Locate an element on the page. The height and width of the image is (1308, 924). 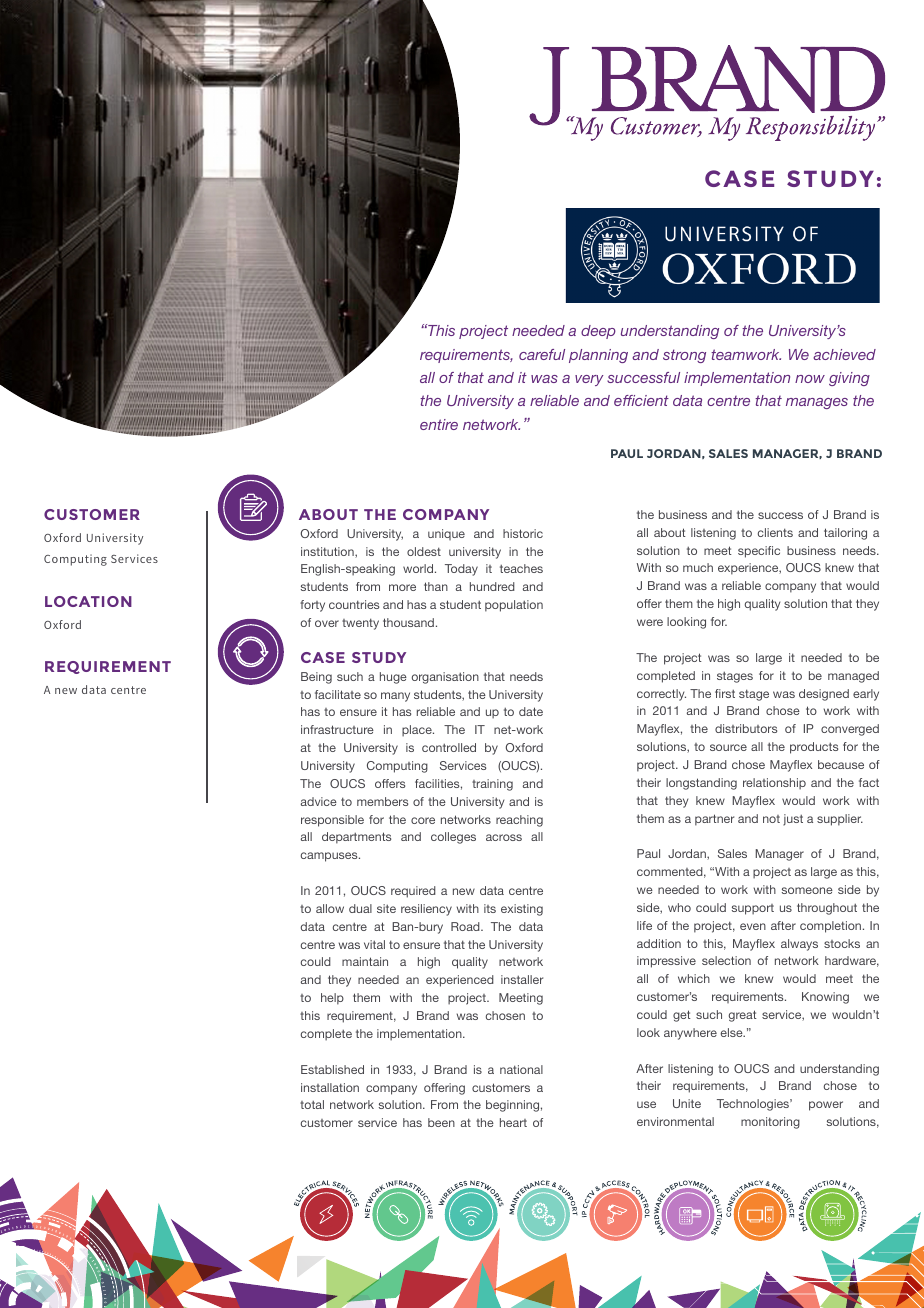
clients is located at coordinates (775, 532).
